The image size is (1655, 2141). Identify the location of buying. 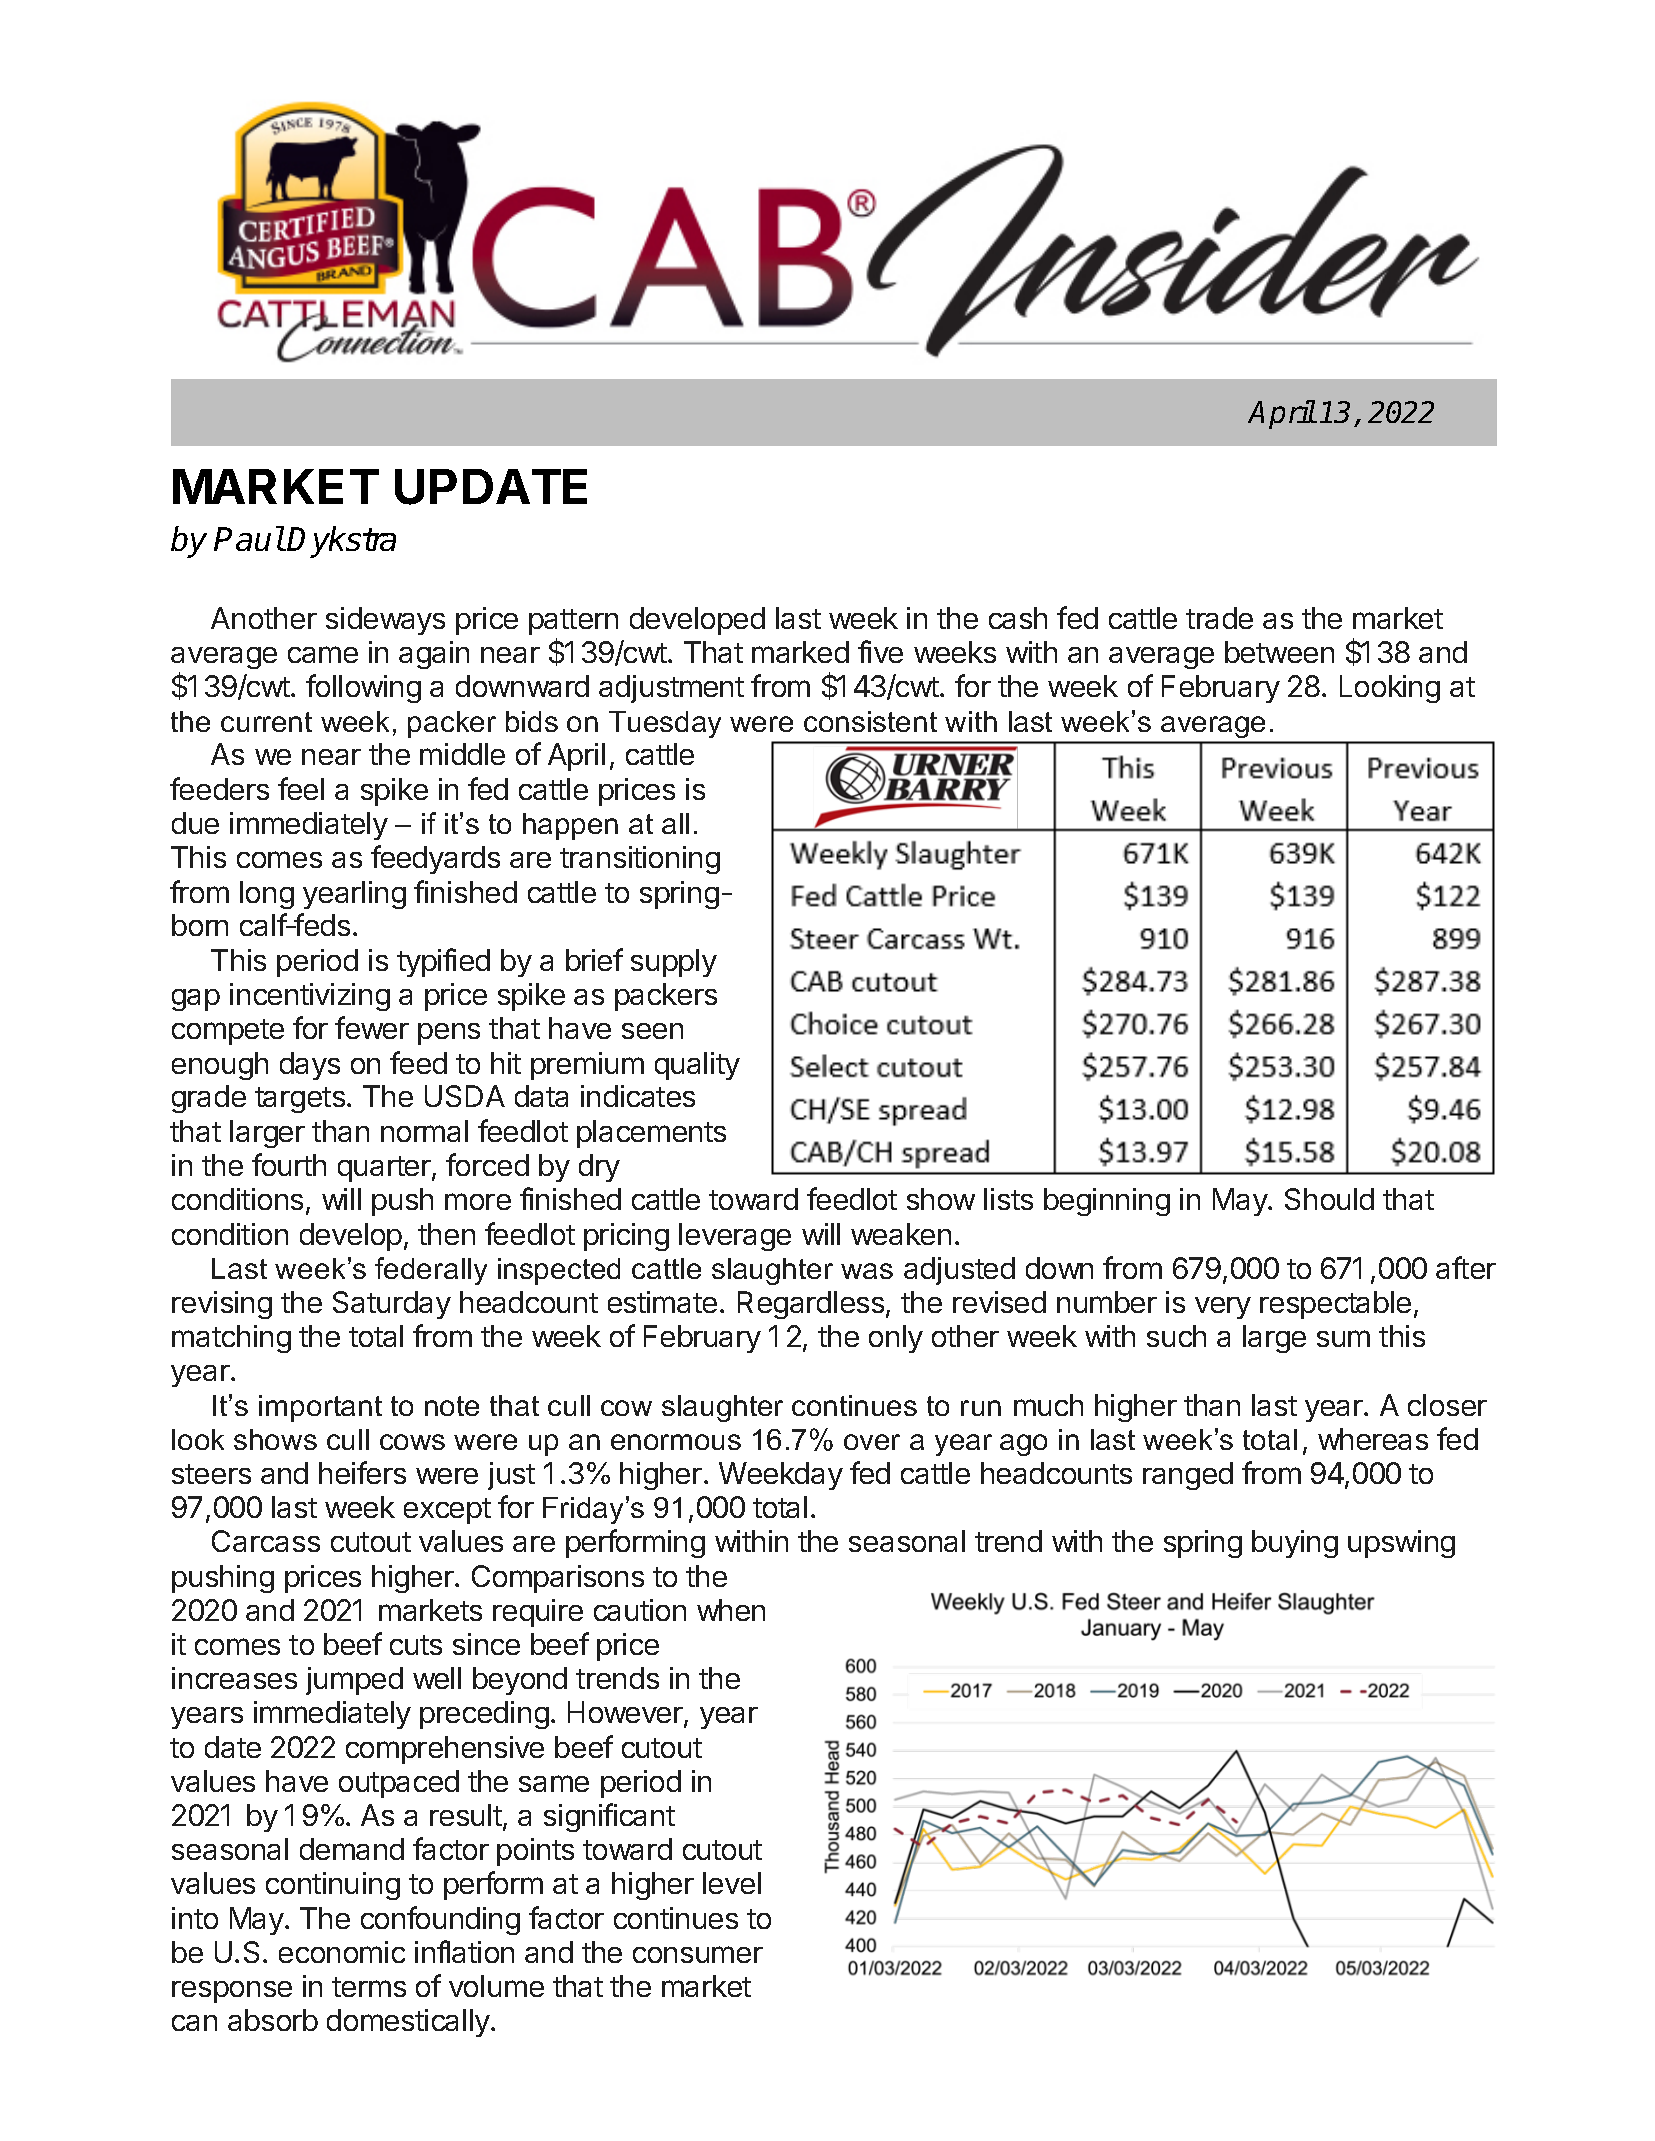
(1295, 1544).
